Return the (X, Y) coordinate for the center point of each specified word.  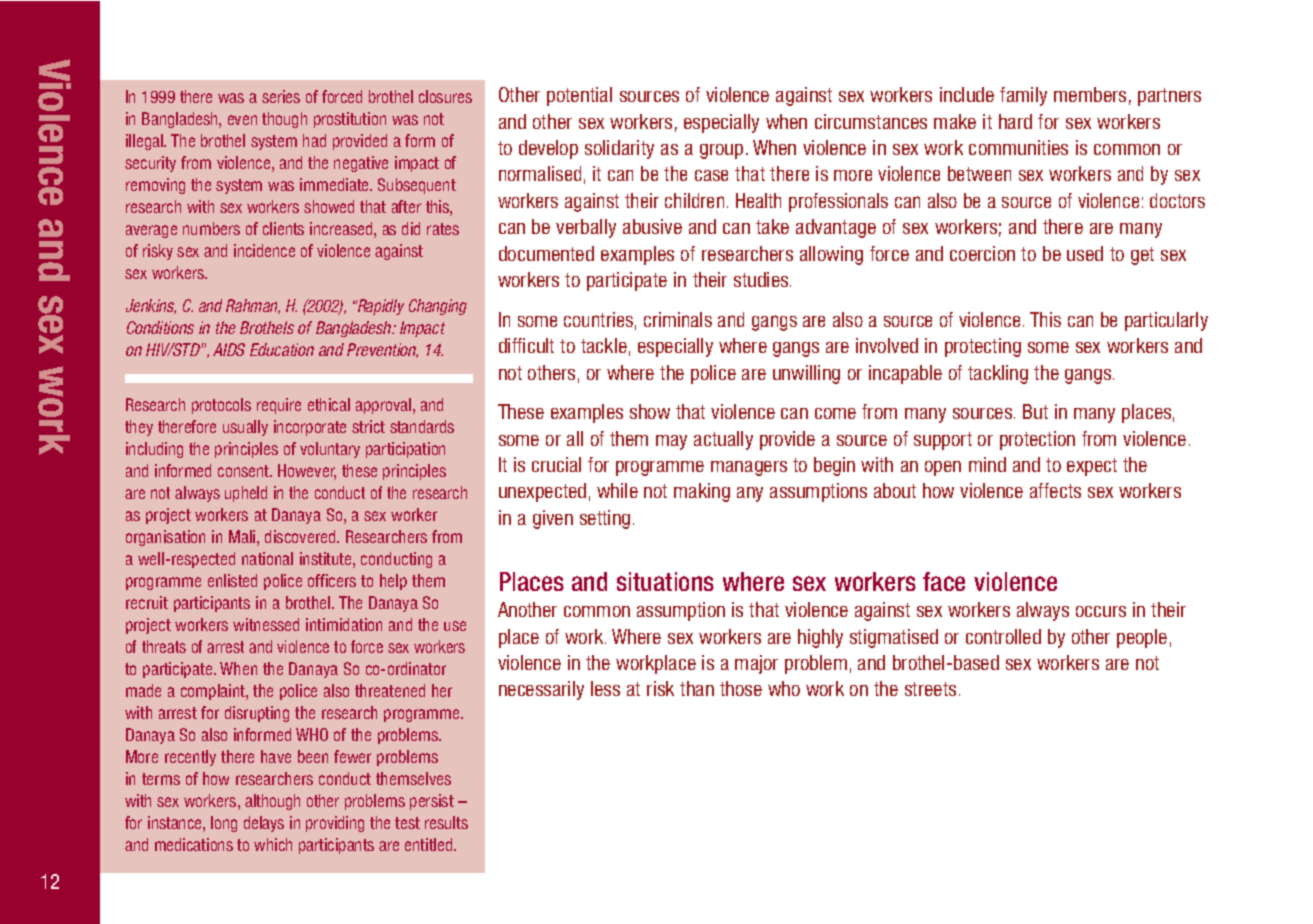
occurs (1101, 611)
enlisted (232, 580)
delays (264, 824)
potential (579, 96)
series (281, 96)
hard (1015, 121)
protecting (983, 347)
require (279, 406)
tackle (604, 345)
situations (665, 581)
